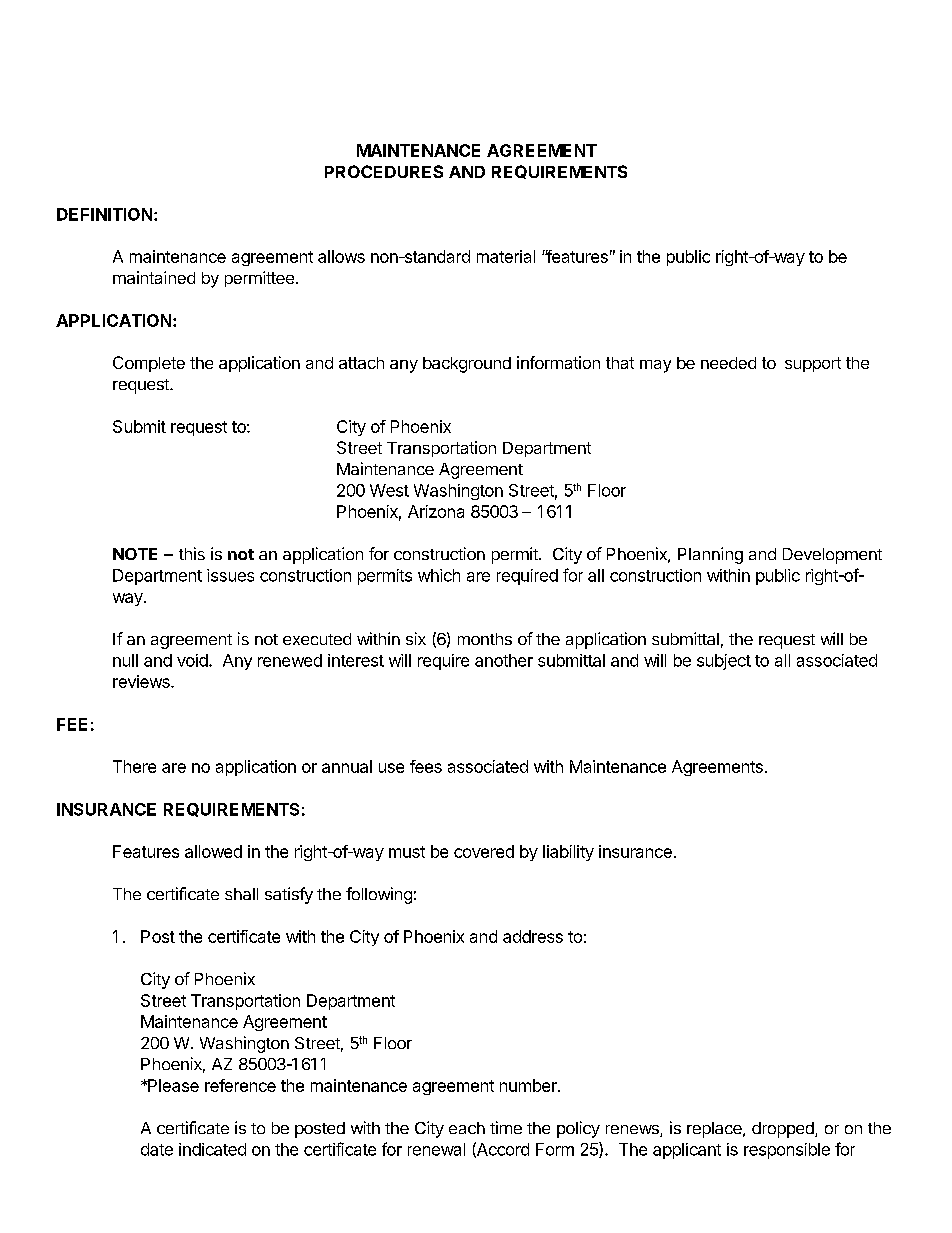  What do you see at coordinates (504, 660) in the screenshot?
I see `another` at bounding box center [504, 660].
